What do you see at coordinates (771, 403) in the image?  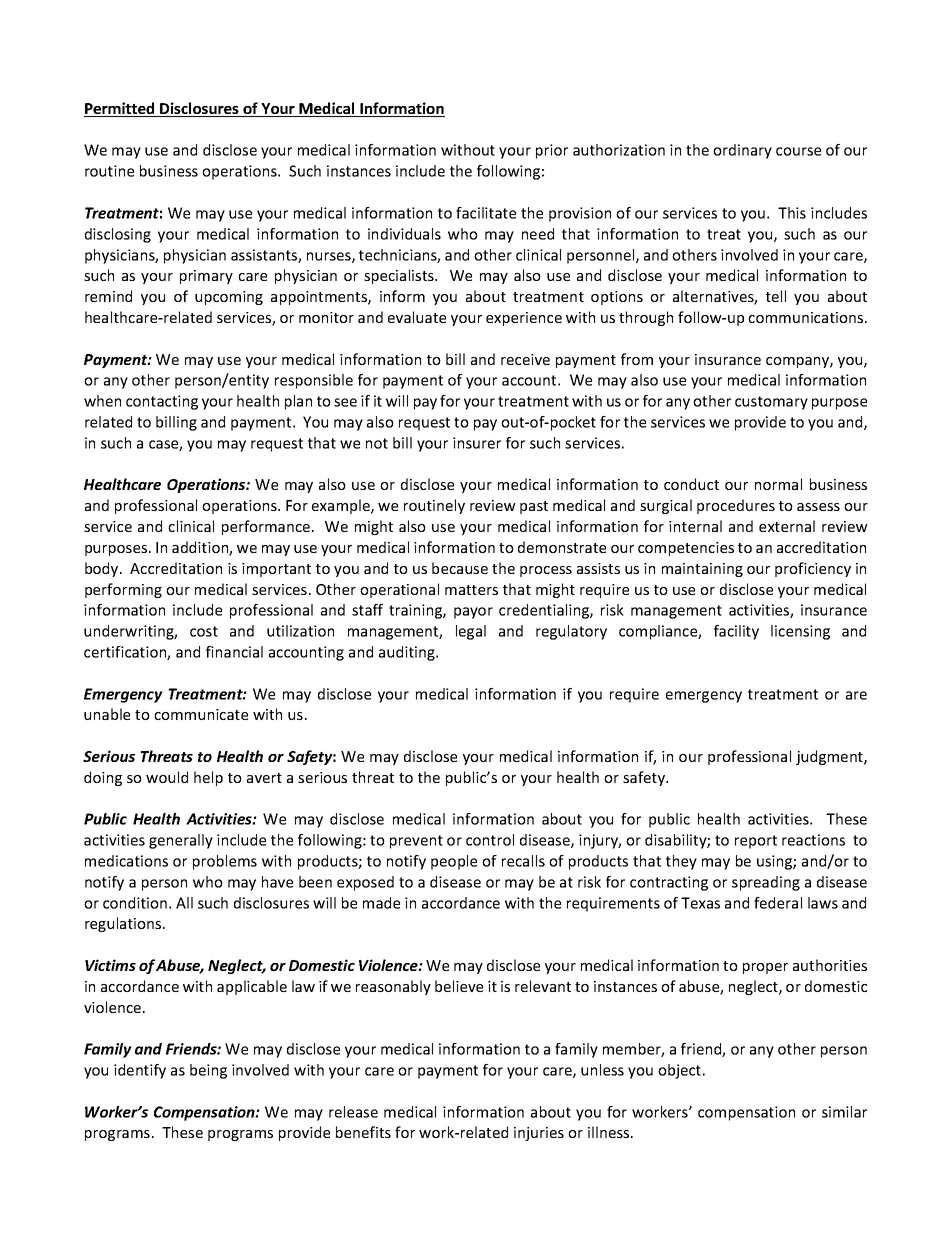 I see `customary` at bounding box center [771, 403].
